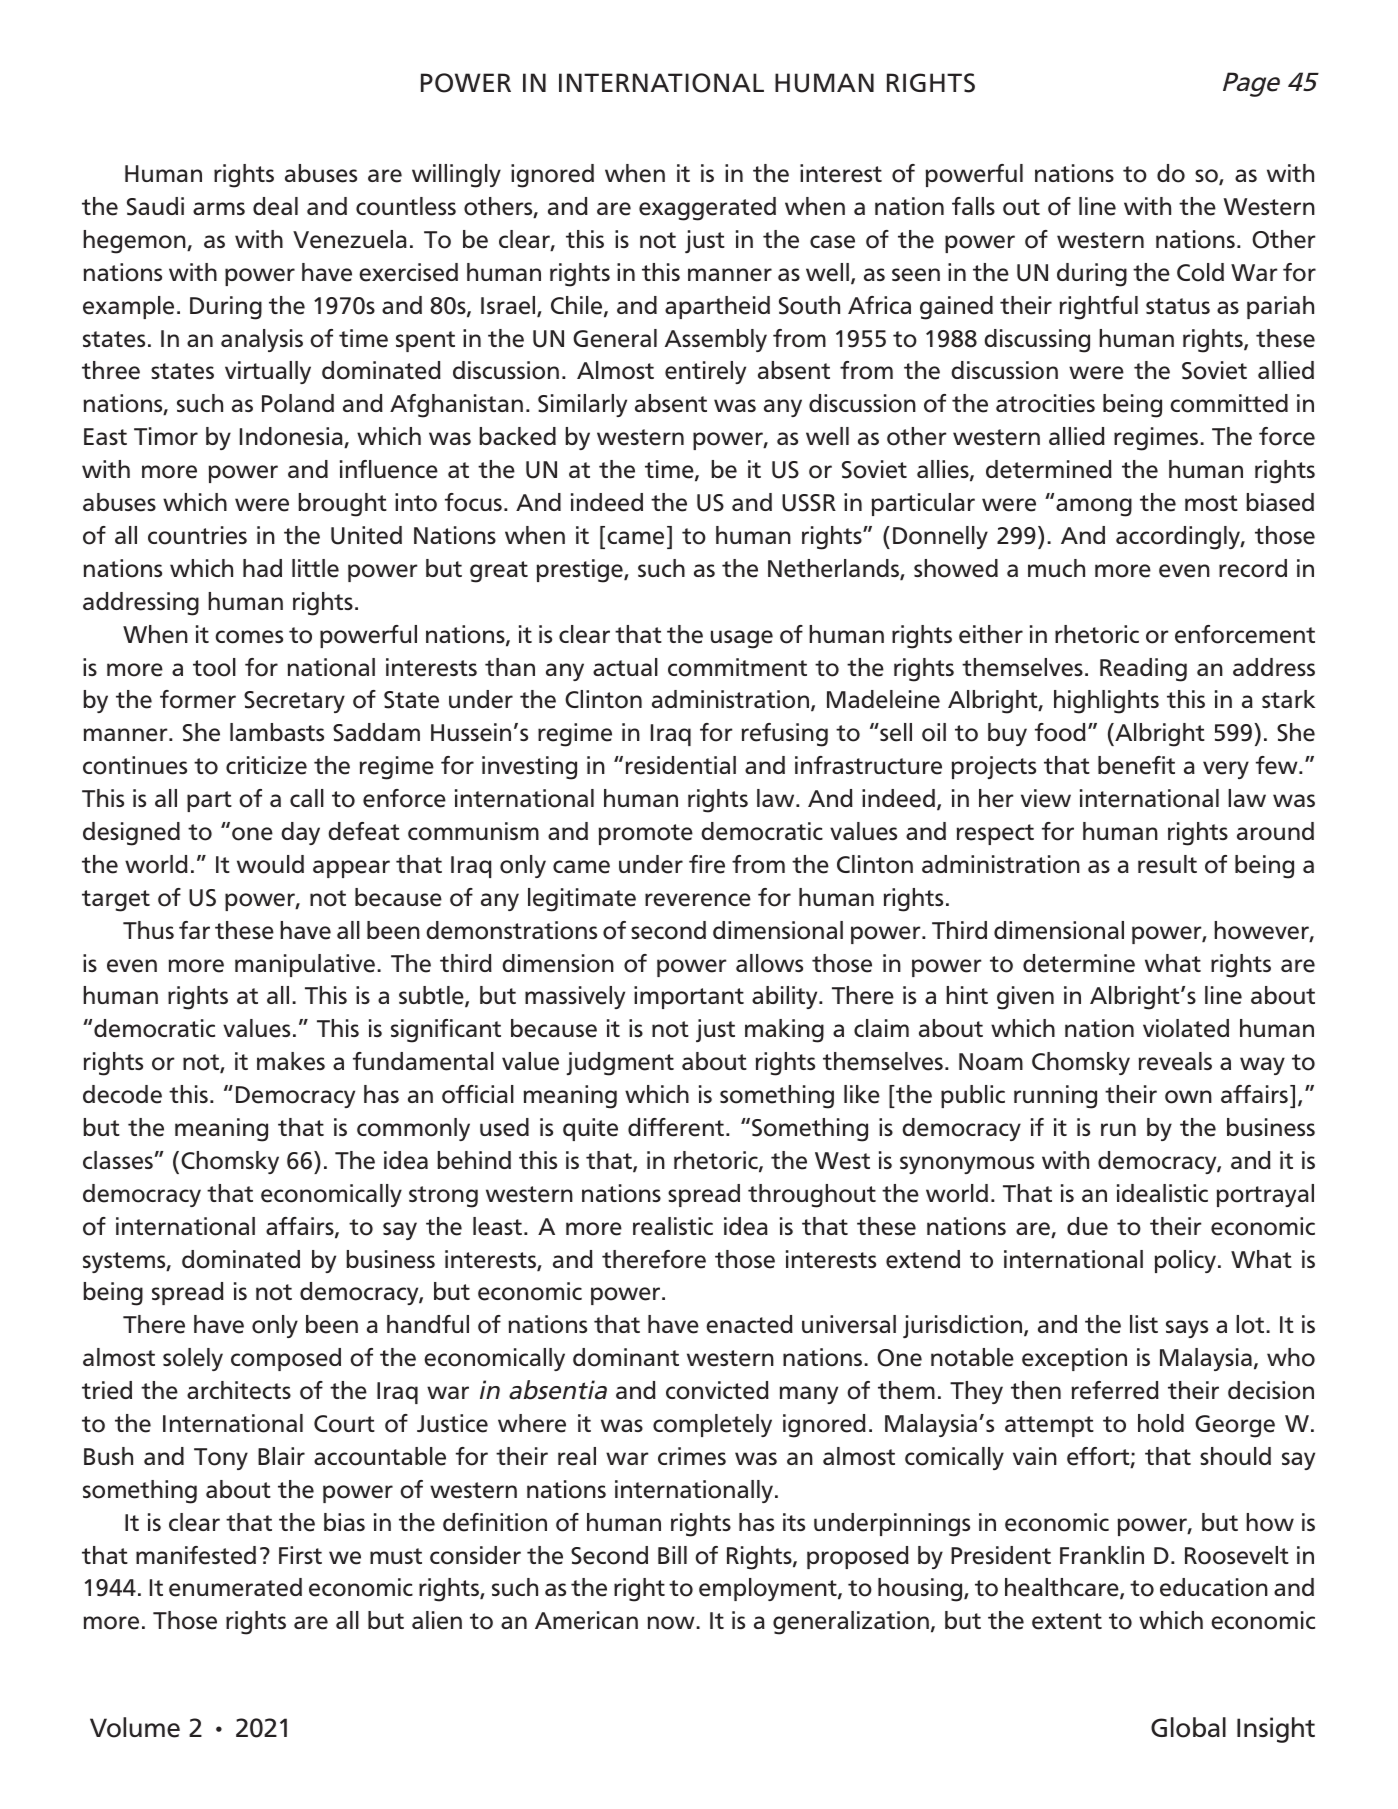 The height and width of the screenshot is (1809, 1398). What do you see at coordinates (742, 639) in the screenshot?
I see `usage` at bounding box center [742, 639].
